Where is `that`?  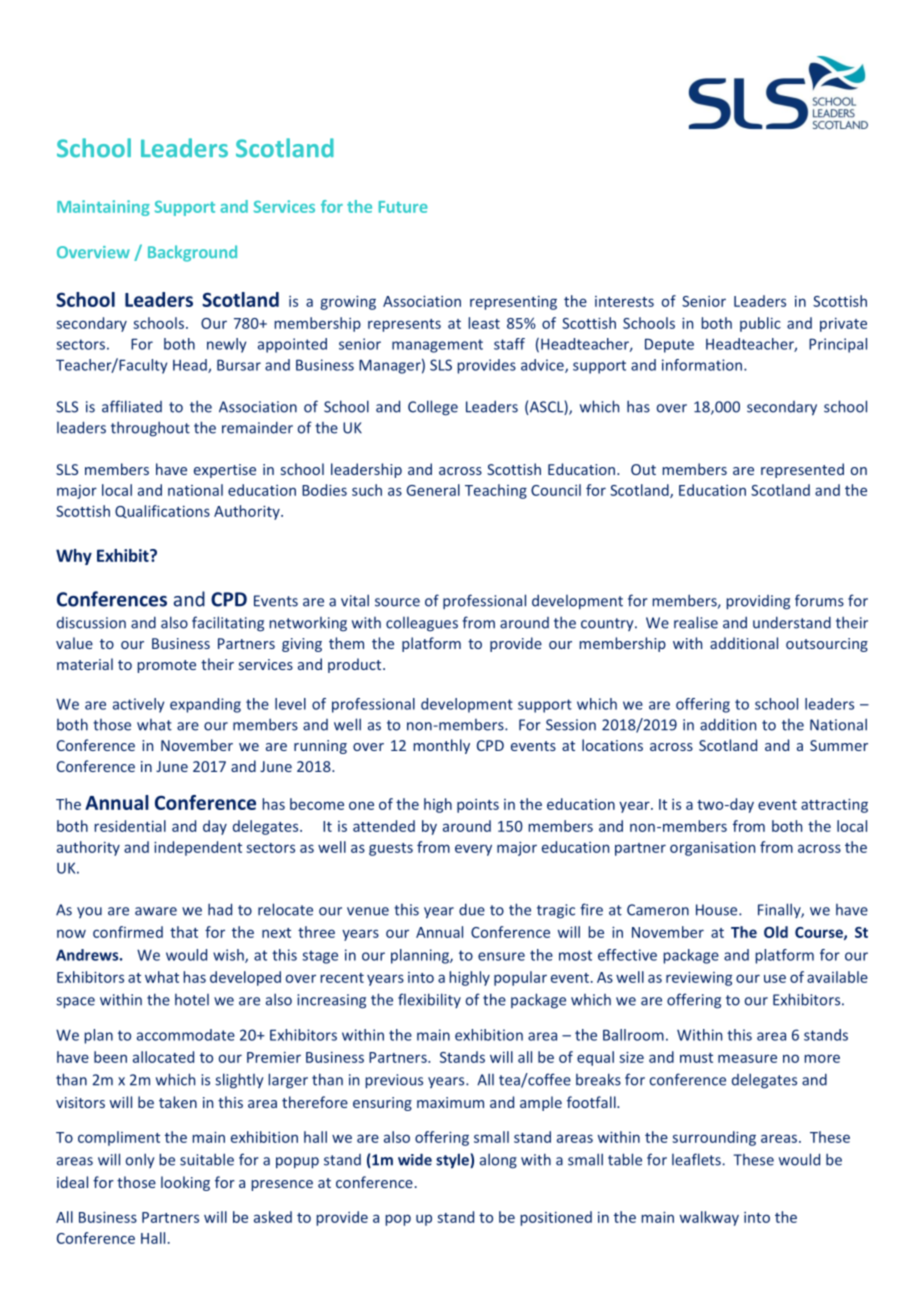
that is located at coordinates (184, 932).
